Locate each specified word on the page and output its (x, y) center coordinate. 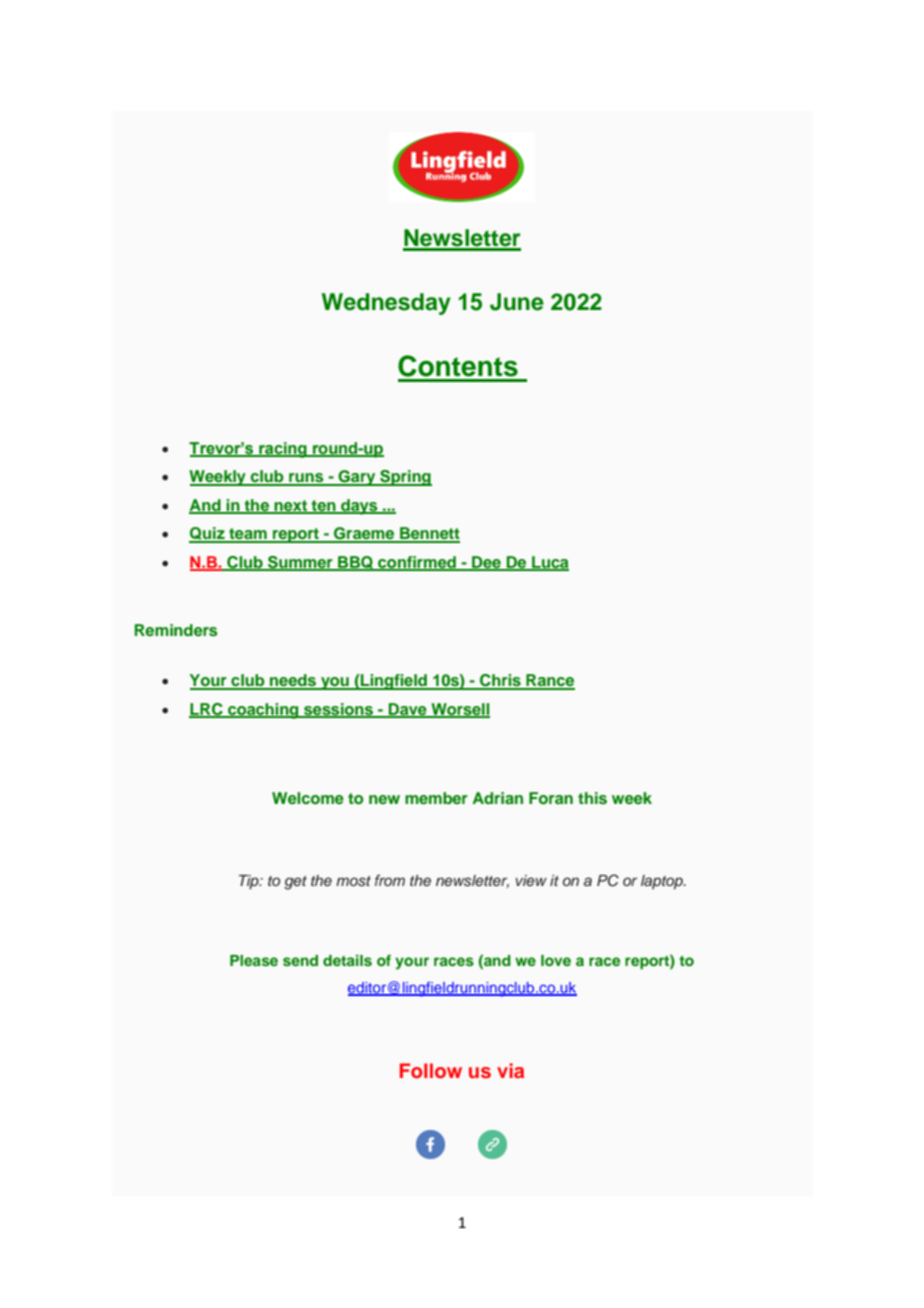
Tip (250, 882)
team (248, 535)
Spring (405, 478)
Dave (408, 710)
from (390, 880)
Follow (431, 1070)
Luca (549, 563)
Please (254, 961)
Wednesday (386, 304)
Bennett (429, 534)
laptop (663, 882)
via (510, 1070)
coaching (263, 711)
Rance (549, 681)
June (517, 302)
